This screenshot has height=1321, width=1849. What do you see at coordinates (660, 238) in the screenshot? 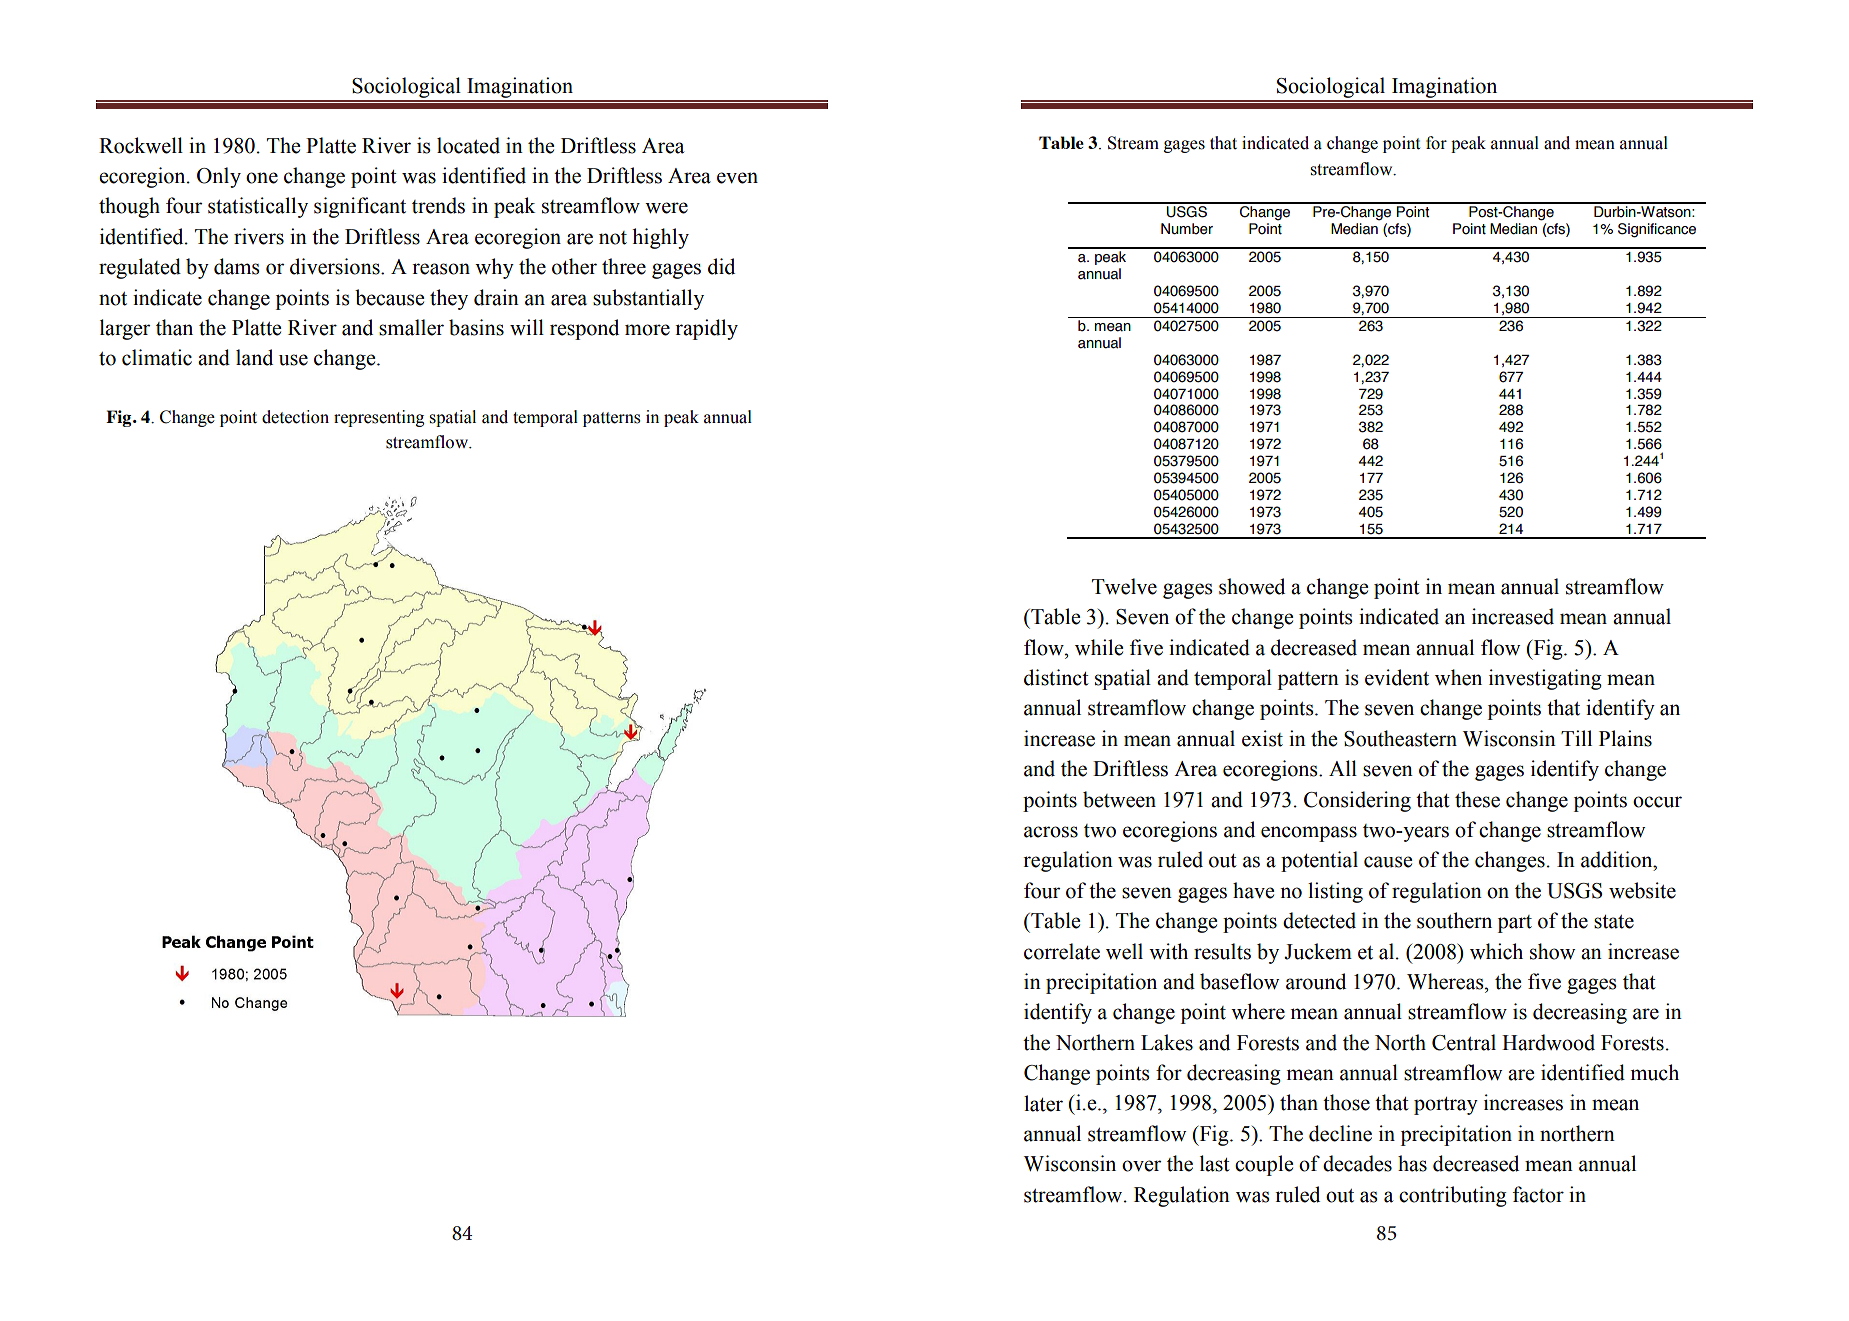
I see `highly` at bounding box center [660, 238].
